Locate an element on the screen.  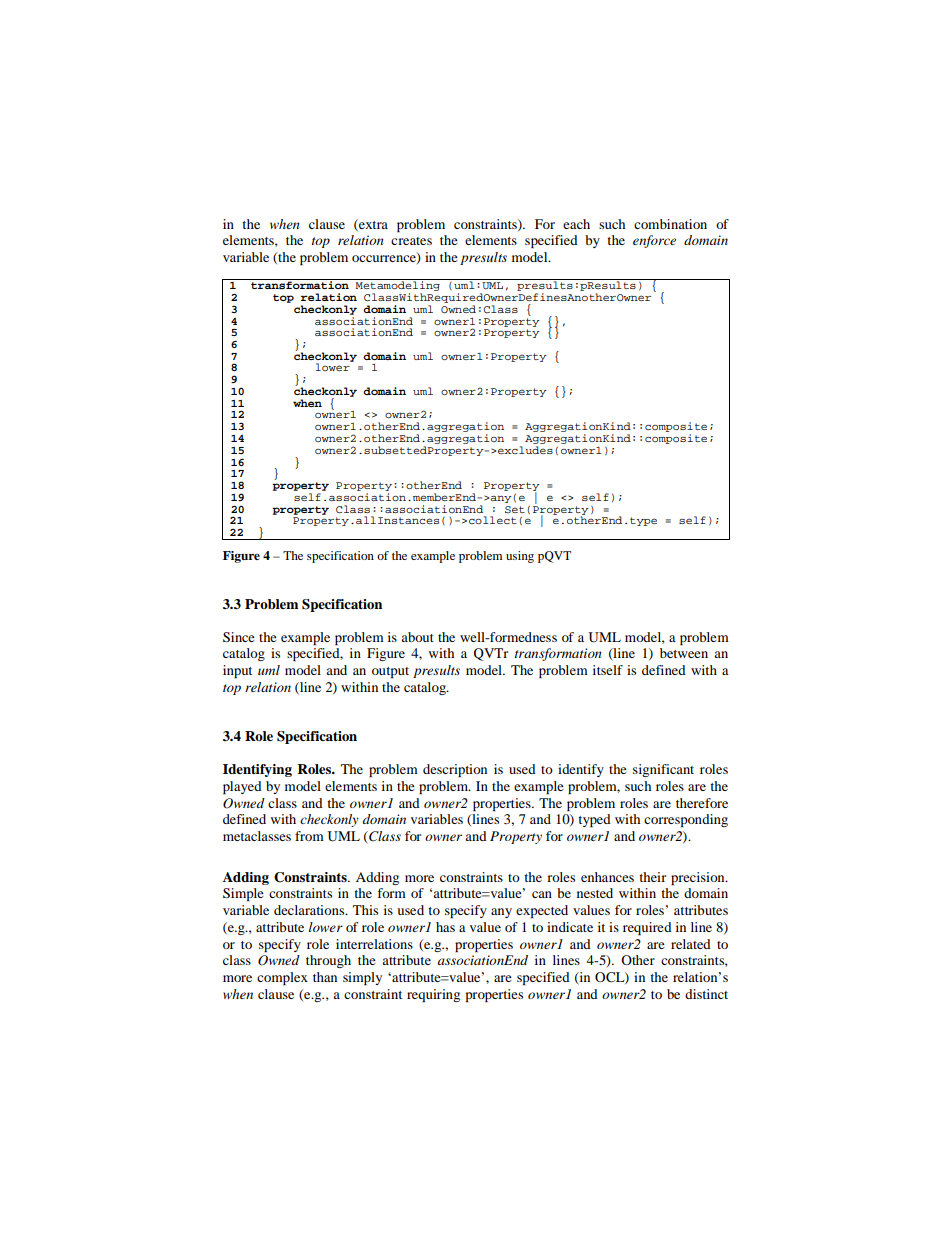
complex is located at coordinates (282, 978).
